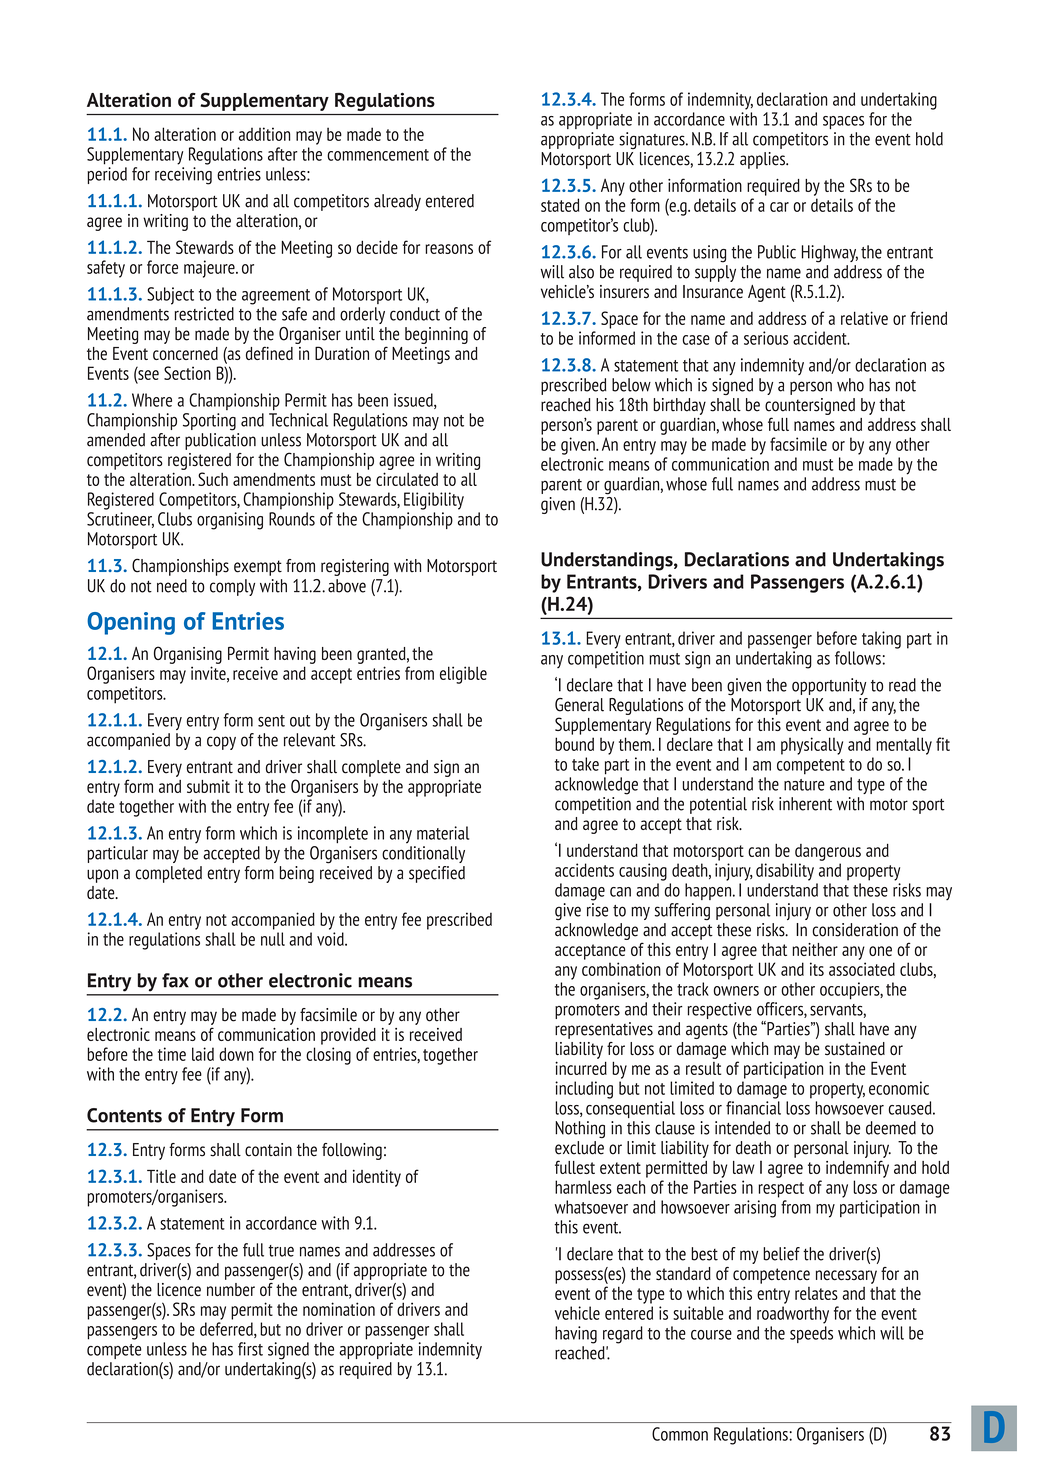 The width and height of the screenshot is (1039, 1474). What do you see at coordinates (623, 1335) in the screenshot?
I see `regard` at bounding box center [623, 1335].
